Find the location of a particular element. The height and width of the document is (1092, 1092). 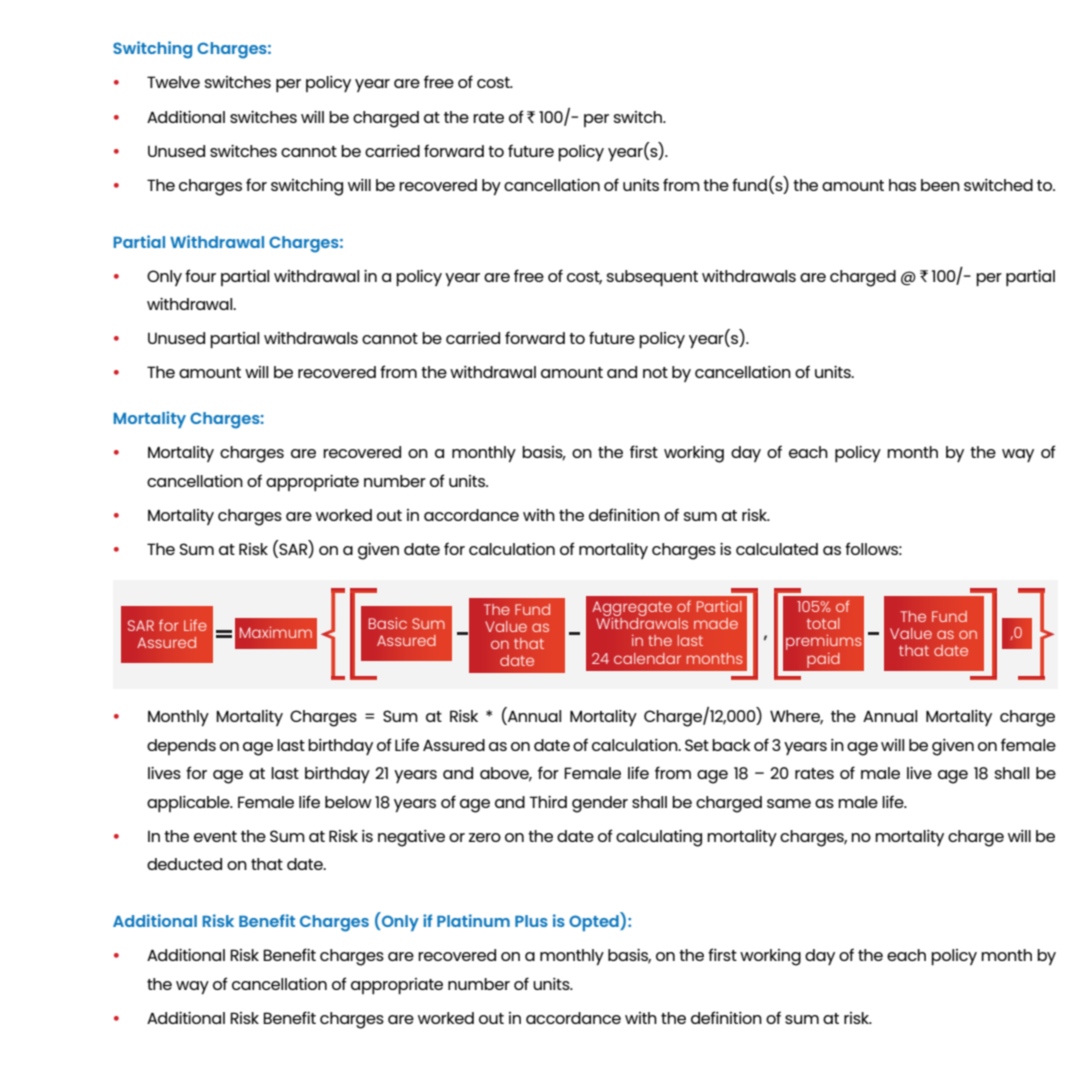

calculated is located at coordinates (777, 549).
